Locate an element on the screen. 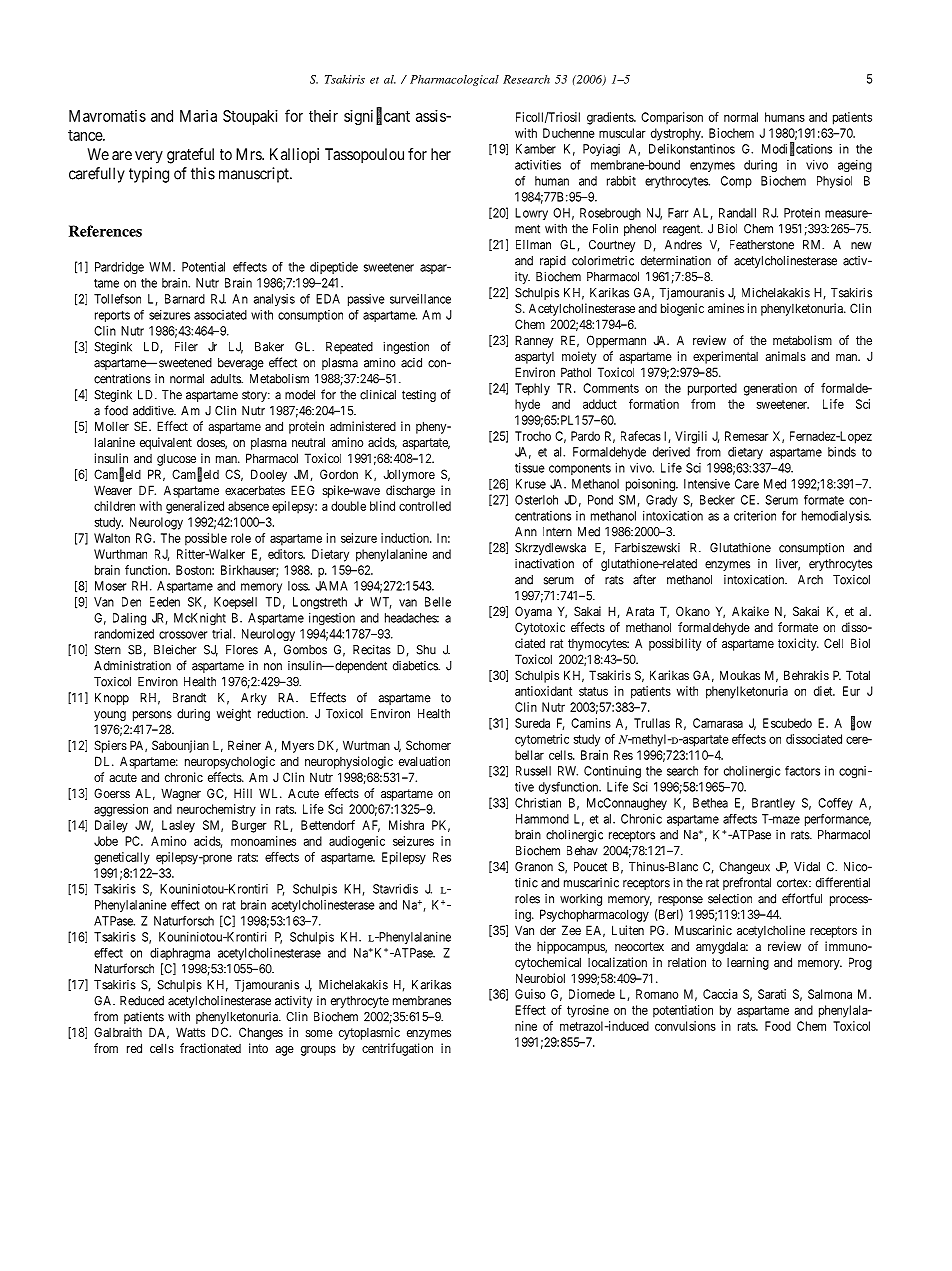 This screenshot has height=1271, width=952. controlled is located at coordinates (425, 506).
